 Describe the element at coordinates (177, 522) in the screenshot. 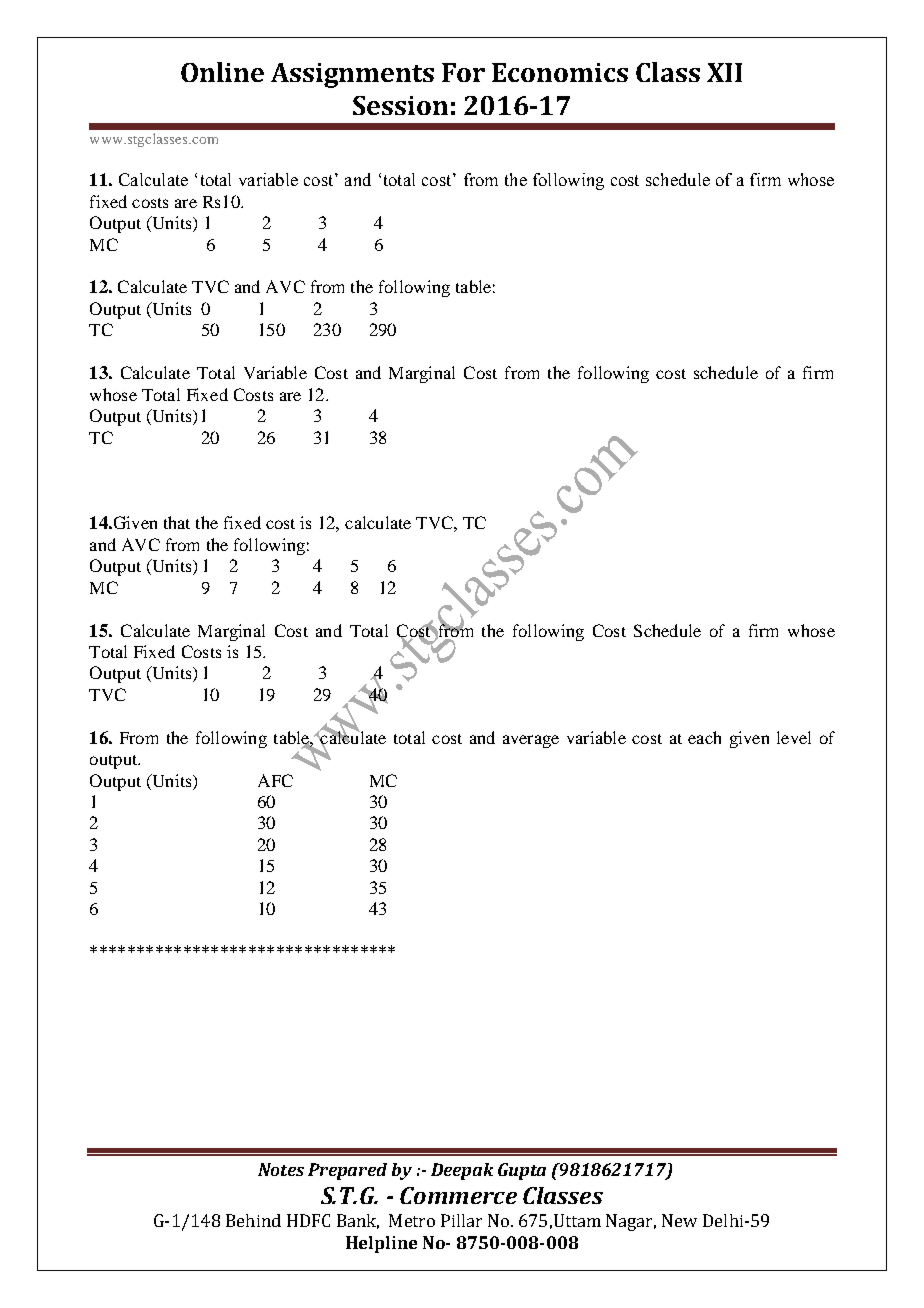

I see `that` at that location.
